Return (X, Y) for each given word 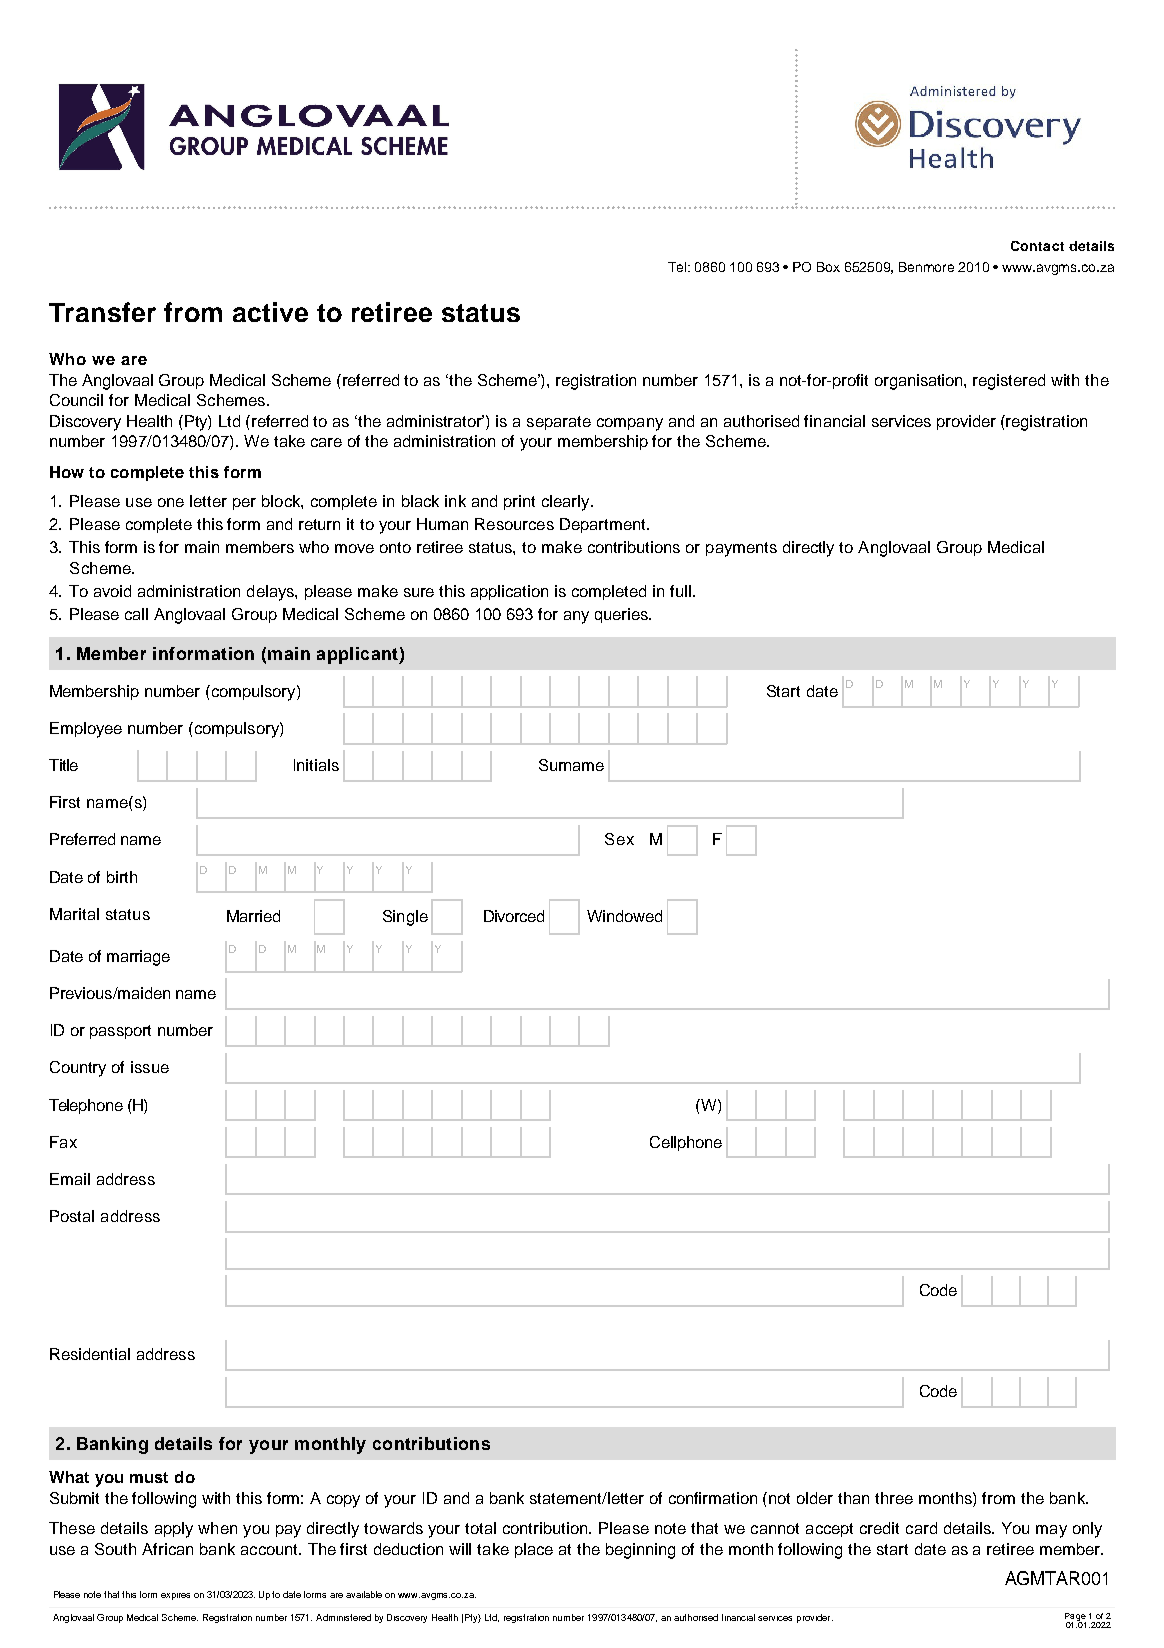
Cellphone (686, 1143)
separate (559, 423)
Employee (86, 730)
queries (622, 615)
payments (741, 549)
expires (175, 1596)
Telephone (86, 1106)
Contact (1037, 246)
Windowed (624, 916)
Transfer (102, 312)
